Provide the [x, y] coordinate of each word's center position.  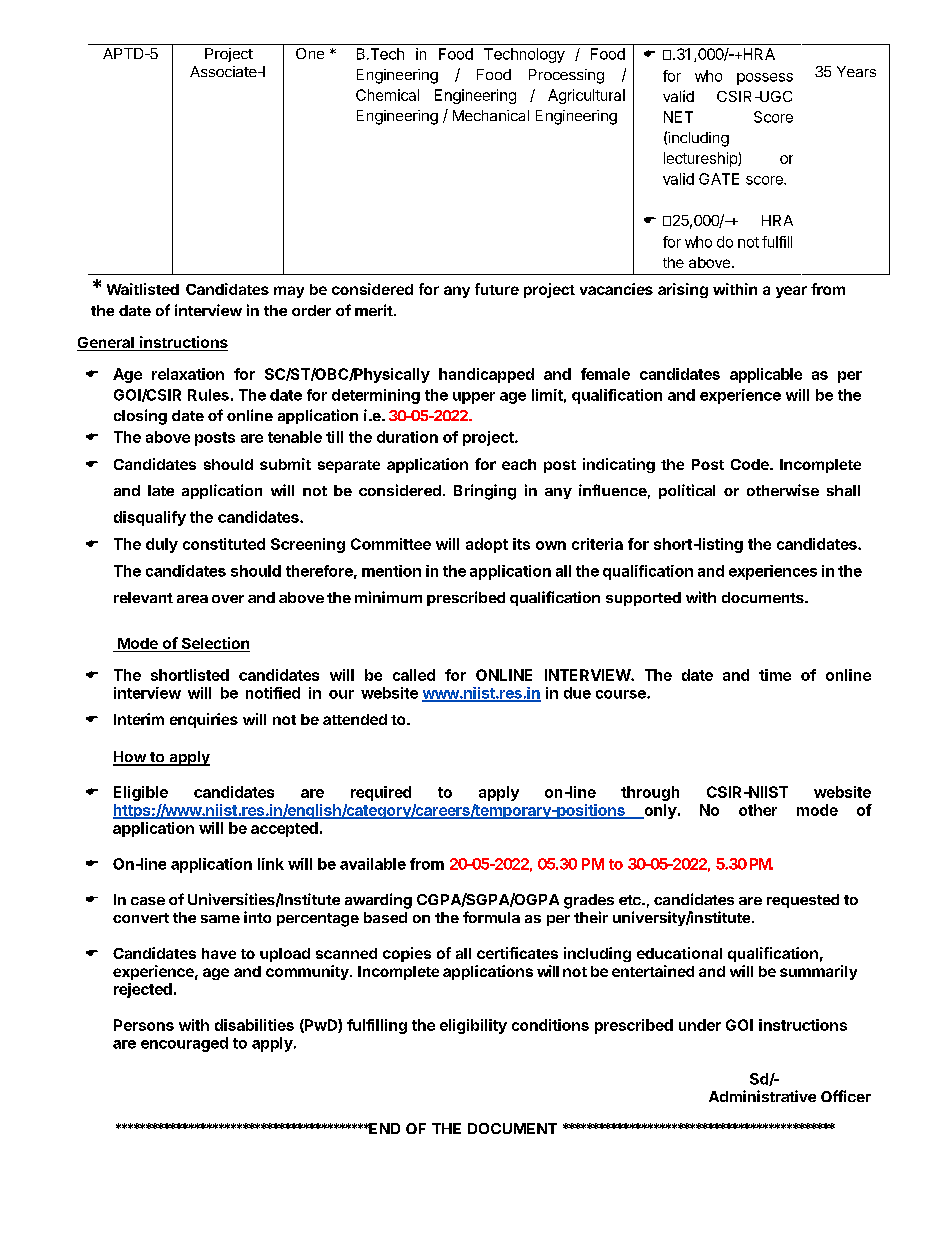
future [497, 289]
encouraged [184, 1044]
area [192, 599]
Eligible [141, 793]
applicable [766, 375]
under [700, 1025]
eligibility [473, 1026]
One [310, 53]
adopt [487, 545]
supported [643, 599]
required [381, 793]
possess [765, 79]
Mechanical [491, 115]
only [659, 811]
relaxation [188, 374]
